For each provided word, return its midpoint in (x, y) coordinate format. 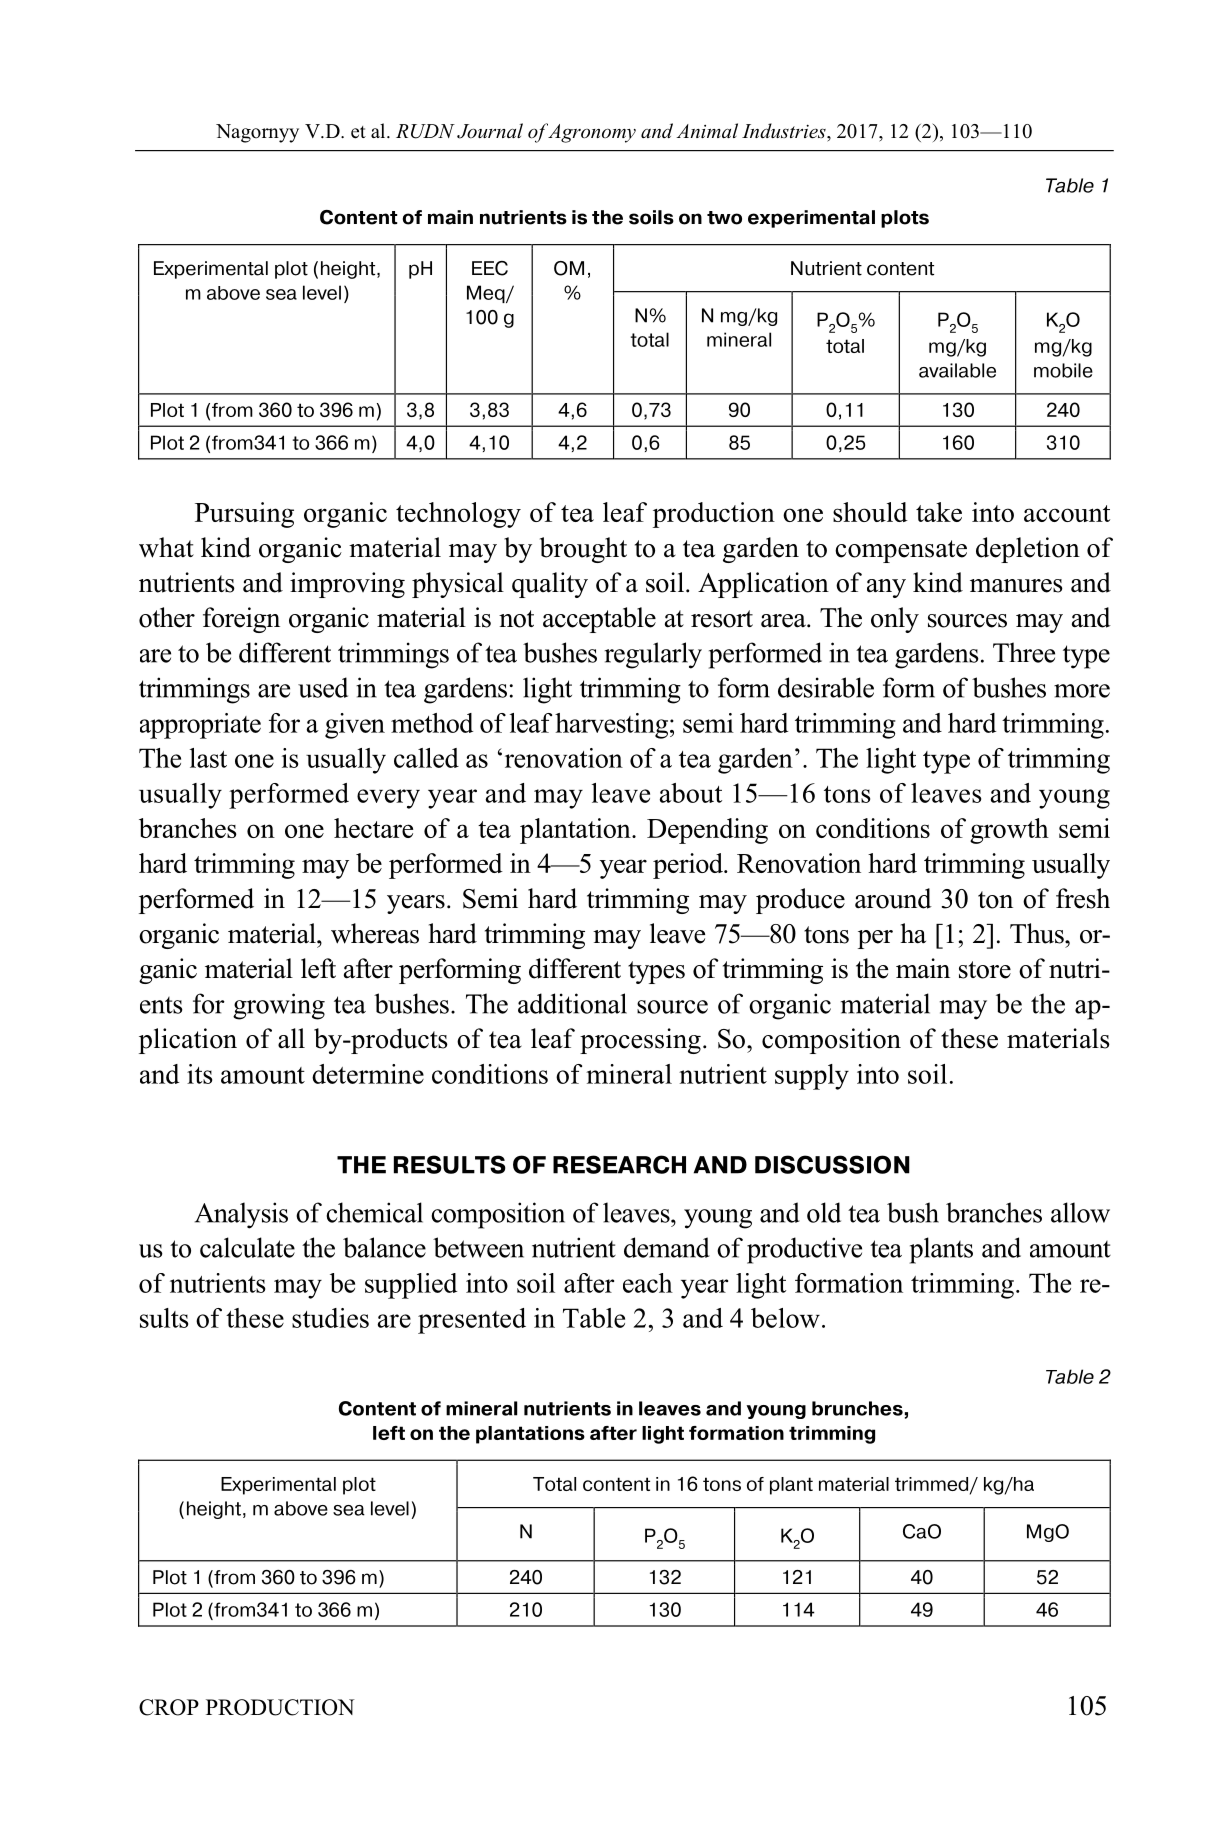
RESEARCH (619, 1164)
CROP (169, 1707)
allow (1080, 1212)
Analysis (241, 1215)
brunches (857, 1408)
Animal (707, 130)
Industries (785, 131)
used (323, 687)
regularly (653, 655)
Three (1024, 652)
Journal (490, 131)
